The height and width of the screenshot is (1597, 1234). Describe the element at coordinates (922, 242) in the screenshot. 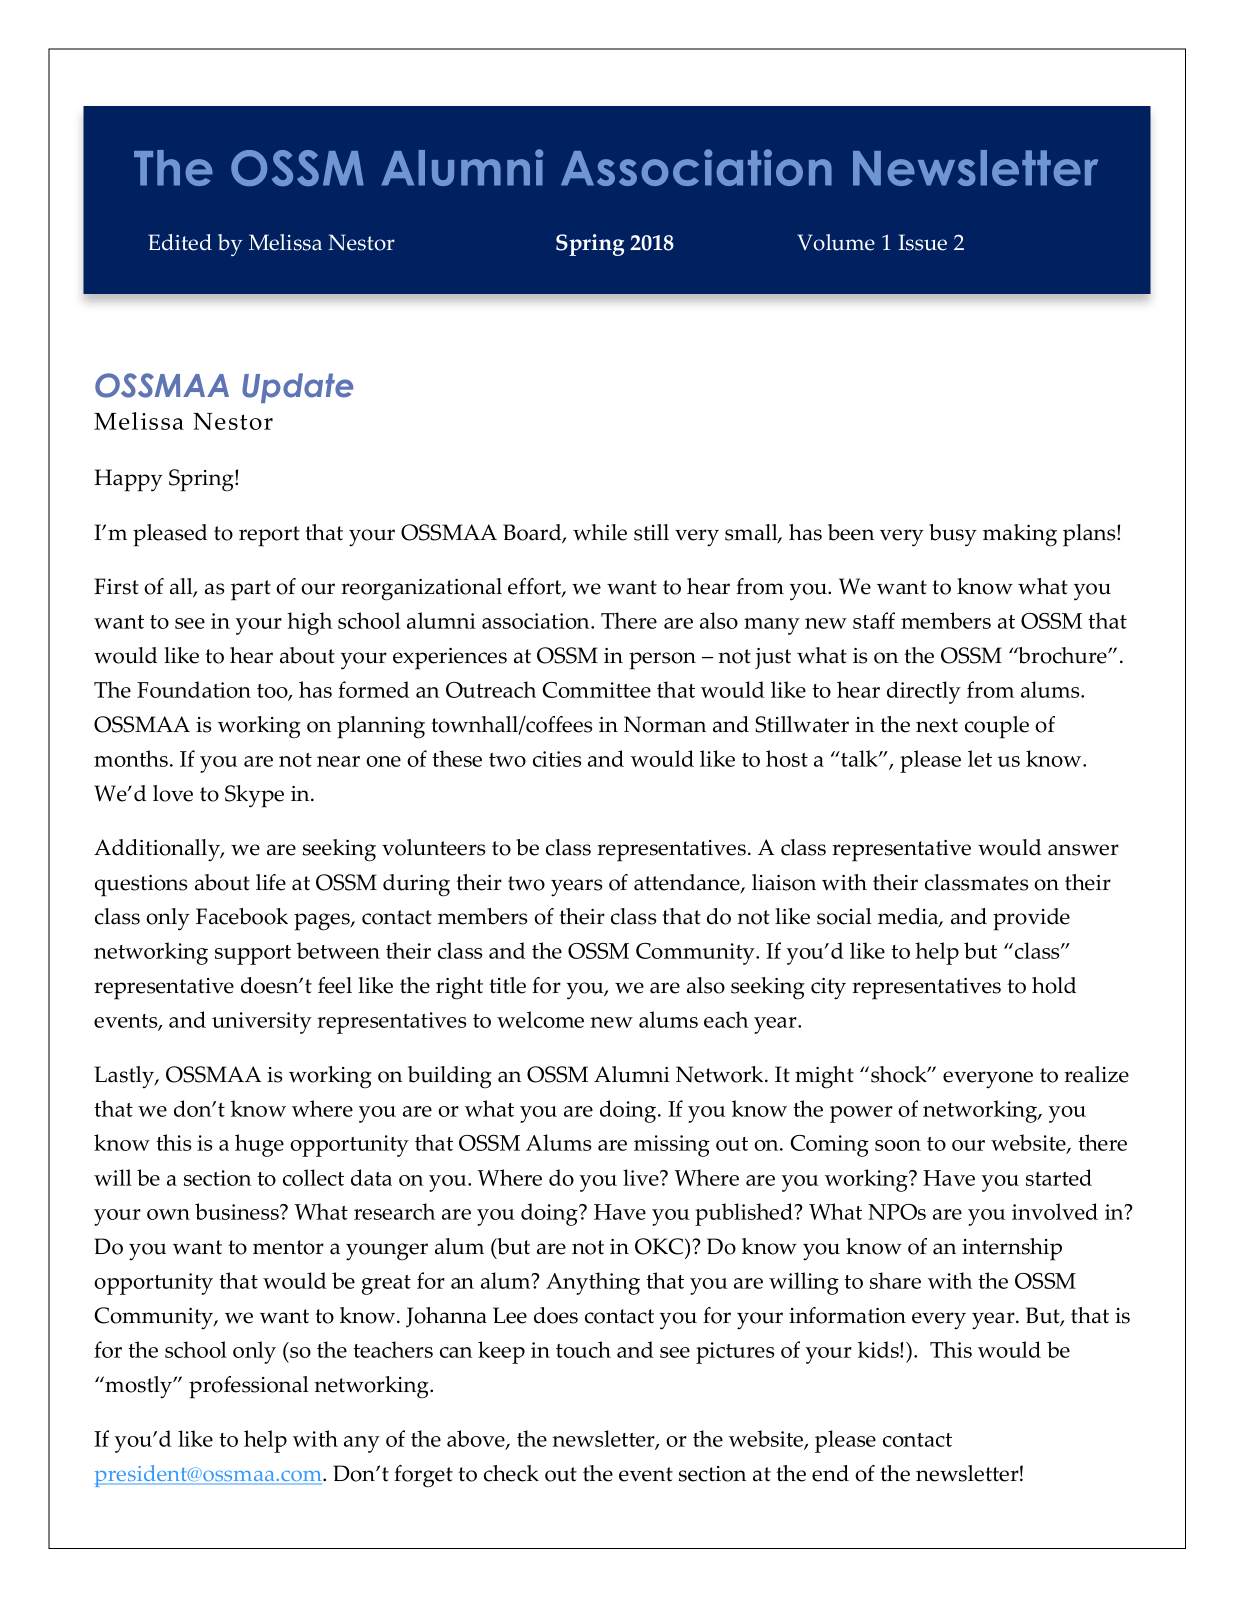

I see `Issue` at that location.
